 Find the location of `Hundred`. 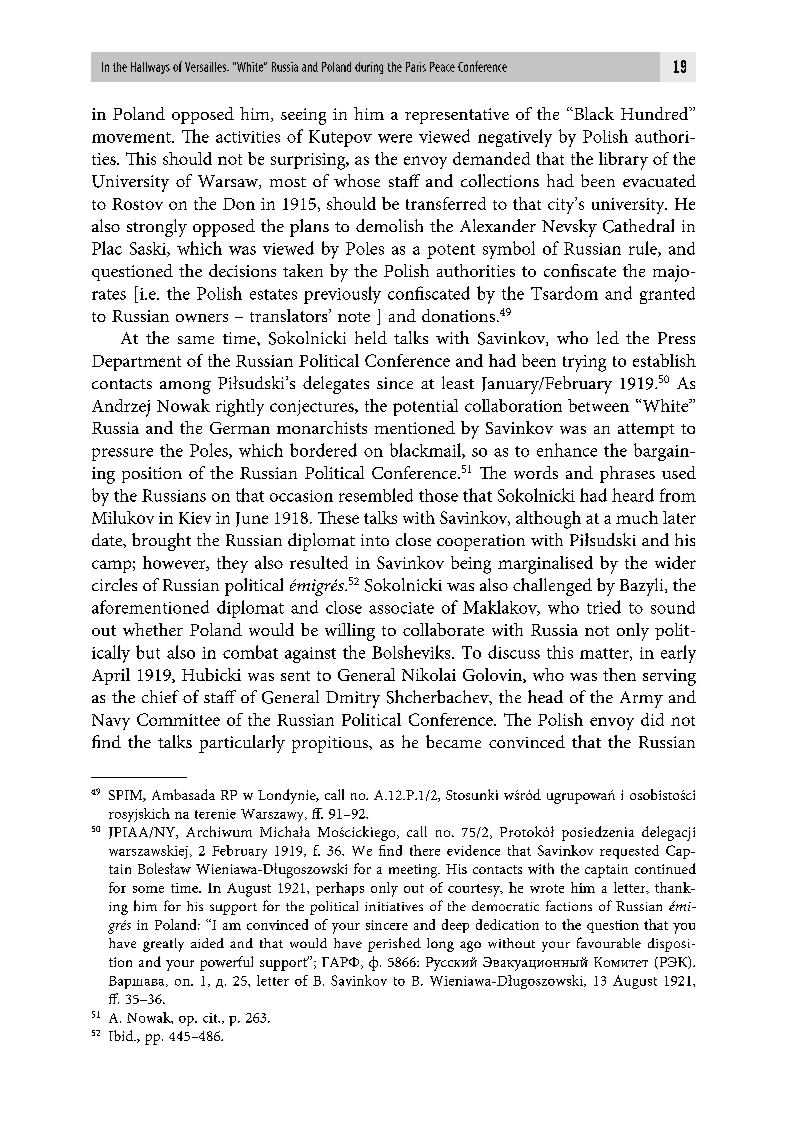

Hundred is located at coordinates (656, 113).
